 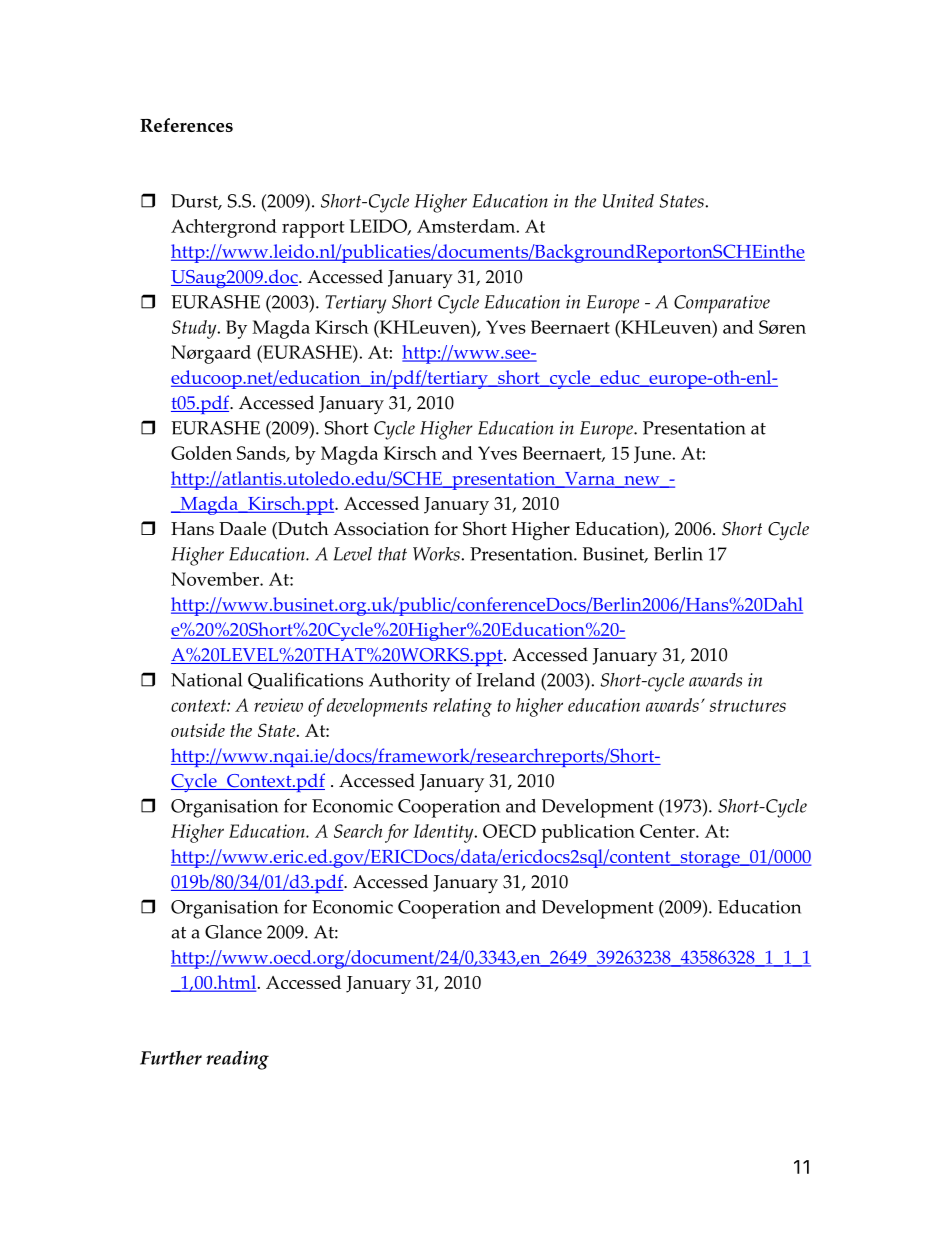 I want to click on National, so click(x=206, y=680).
